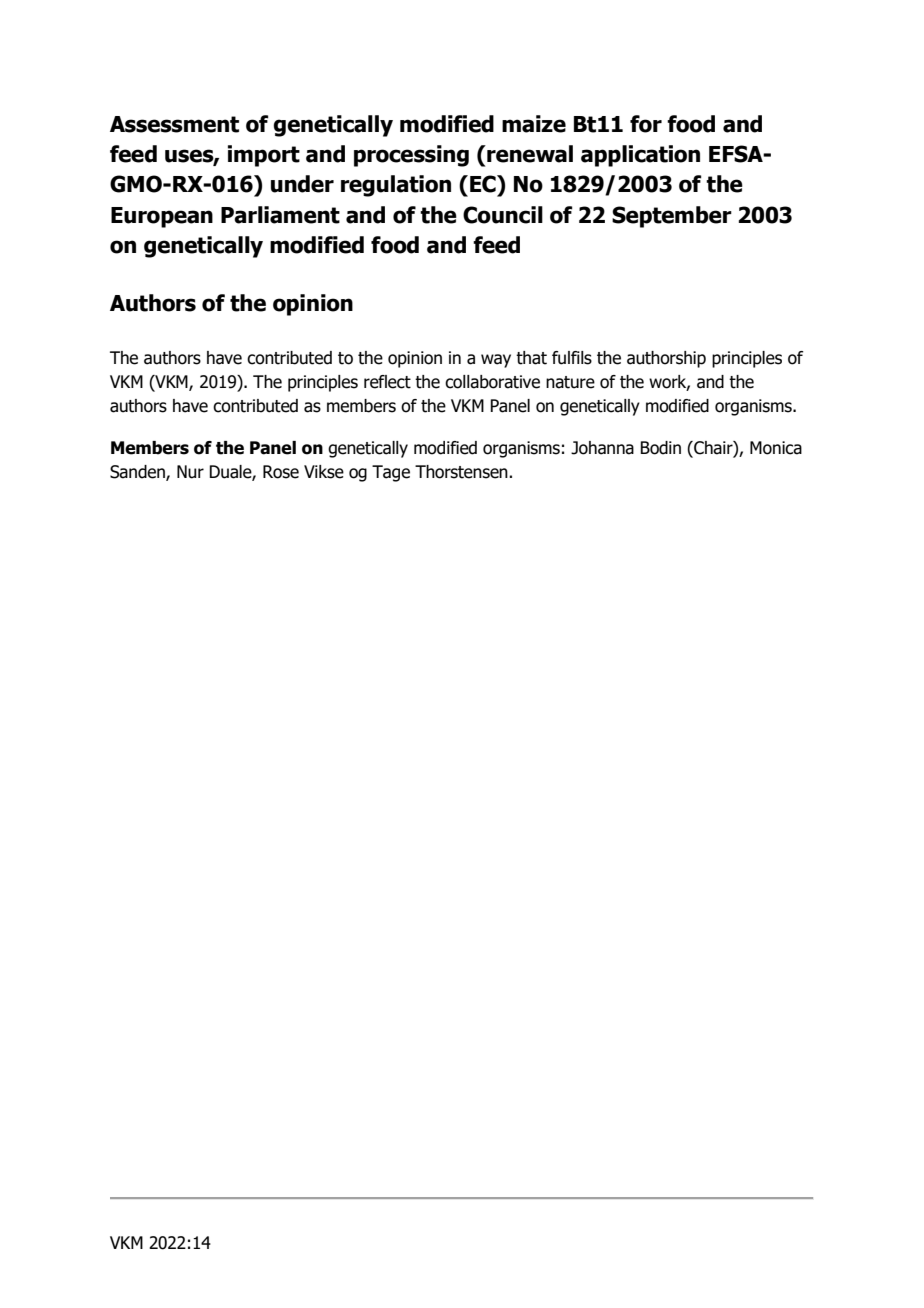  I want to click on Council, so click(503, 215).
